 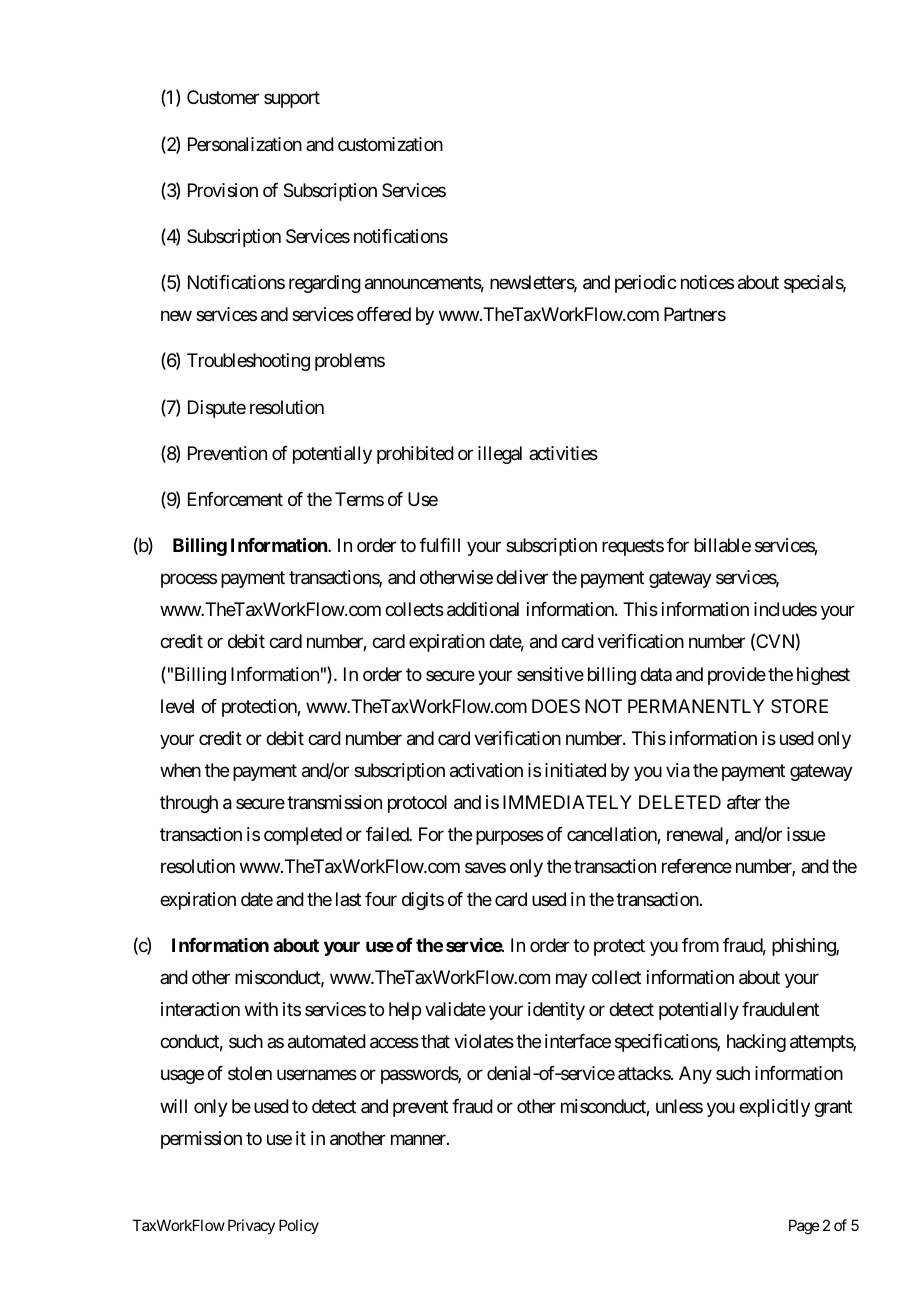 I want to click on violates, so click(x=484, y=1041).
